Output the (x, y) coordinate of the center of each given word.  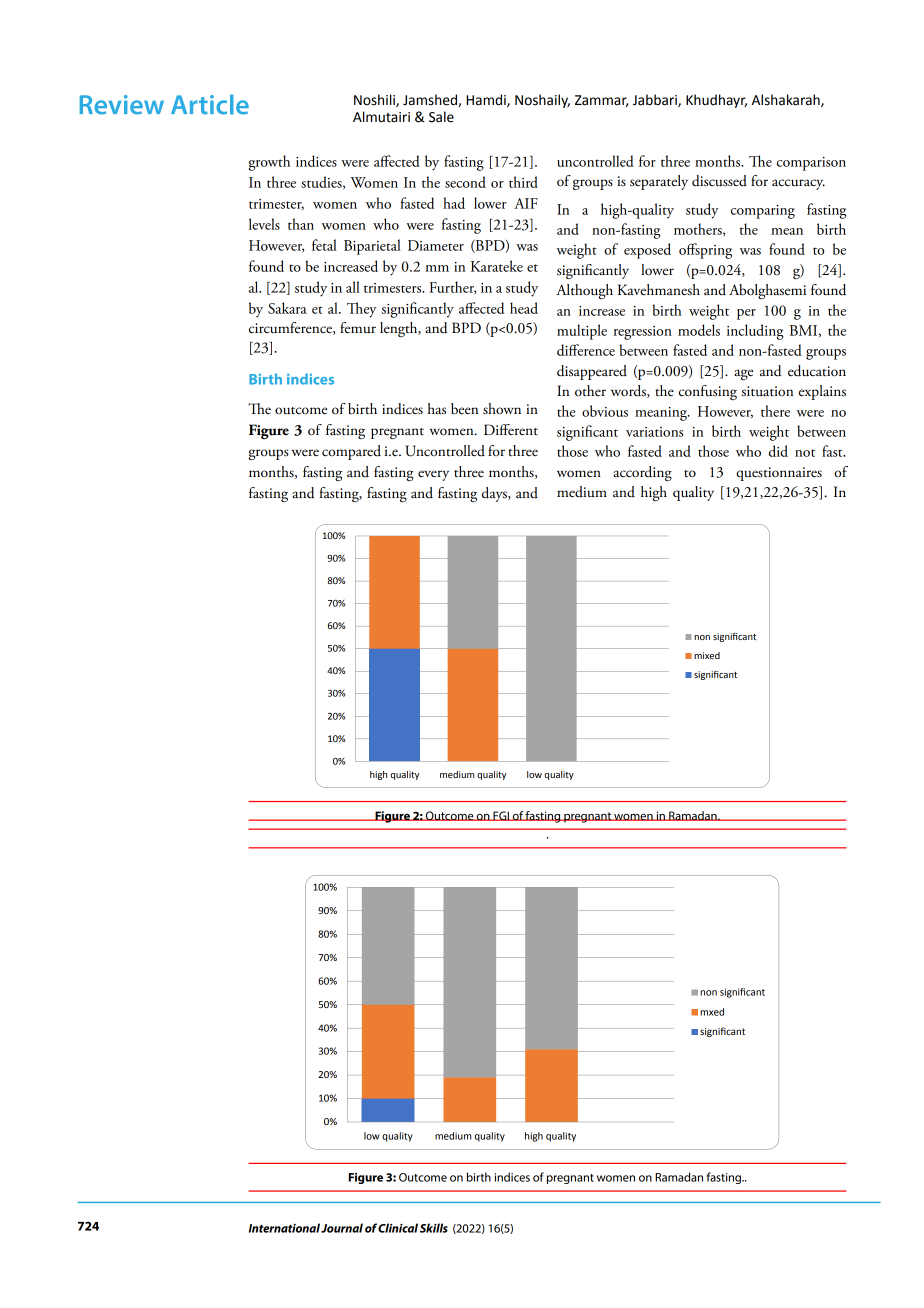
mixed (707, 655)
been (464, 409)
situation (767, 391)
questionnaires (779, 474)
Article (210, 104)
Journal (342, 1228)
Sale (441, 117)
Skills (434, 1228)
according (642, 473)
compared (351, 452)
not (805, 453)
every (433, 475)
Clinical (398, 1228)
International (284, 1228)
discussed (719, 181)
